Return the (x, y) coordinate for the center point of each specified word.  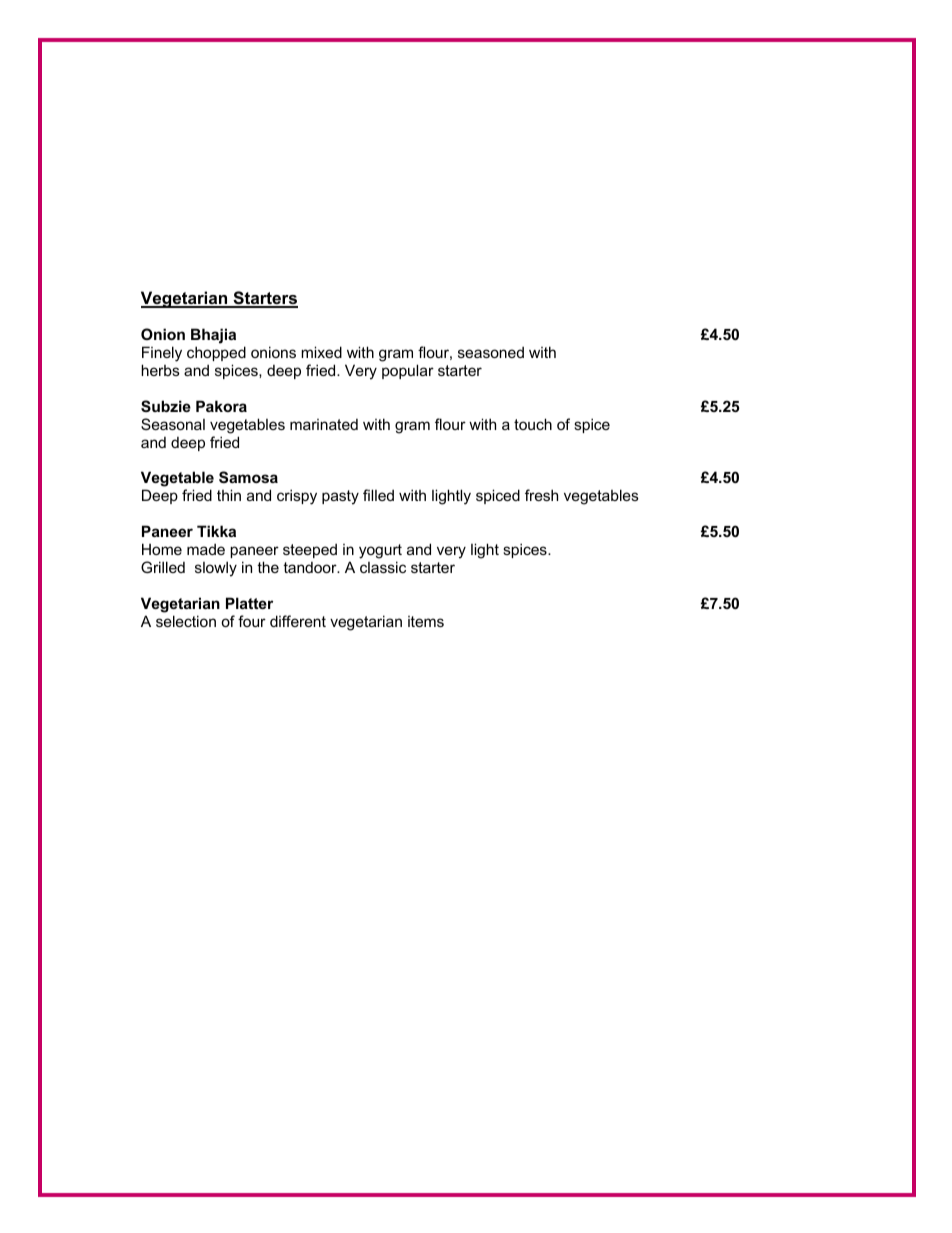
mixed (321, 352)
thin (229, 495)
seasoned (491, 352)
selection (186, 621)
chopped (216, 353)
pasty (340, 497)
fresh (541, 495)
